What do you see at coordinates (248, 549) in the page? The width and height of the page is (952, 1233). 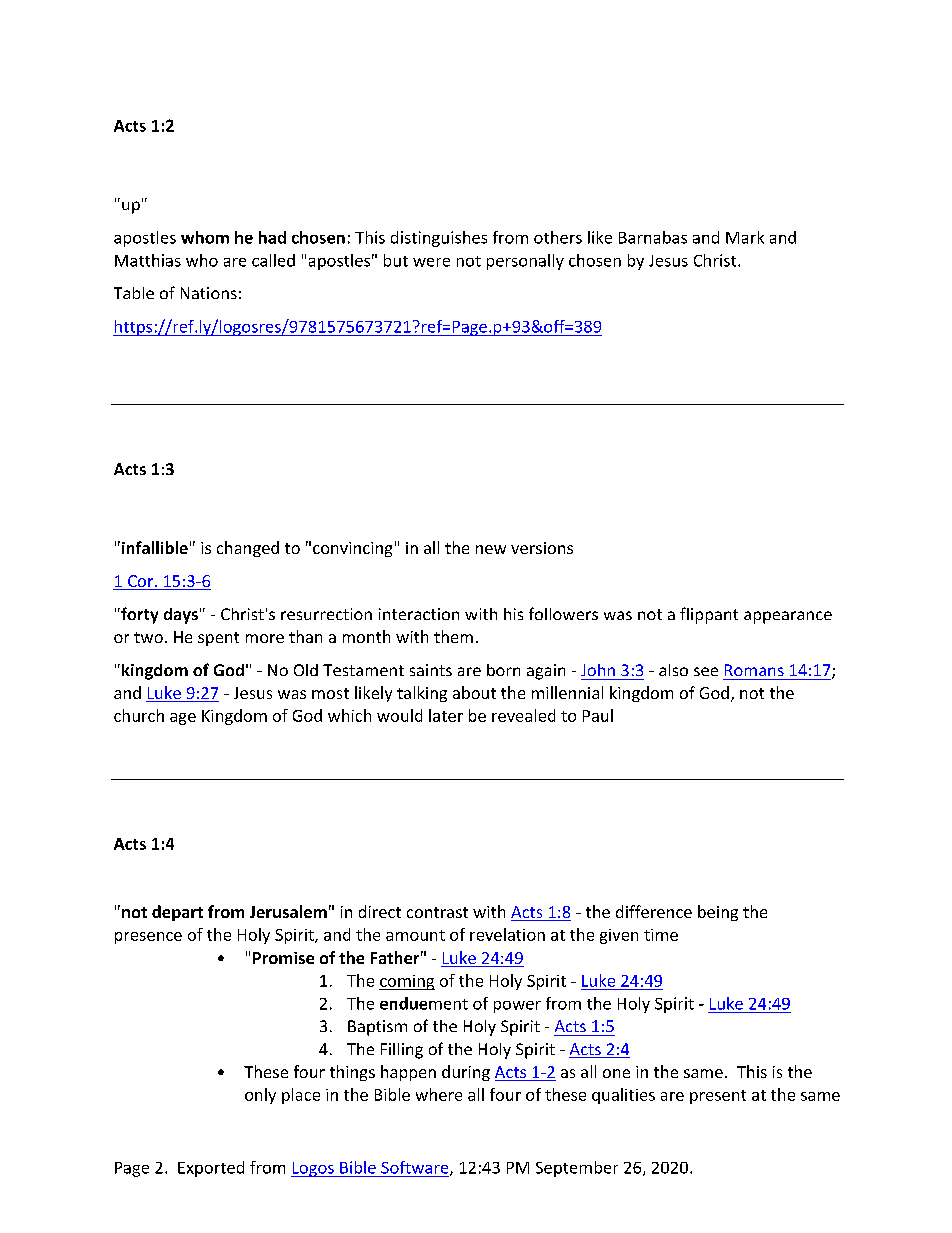 I see `changed` at bounding box center [248, 549].
